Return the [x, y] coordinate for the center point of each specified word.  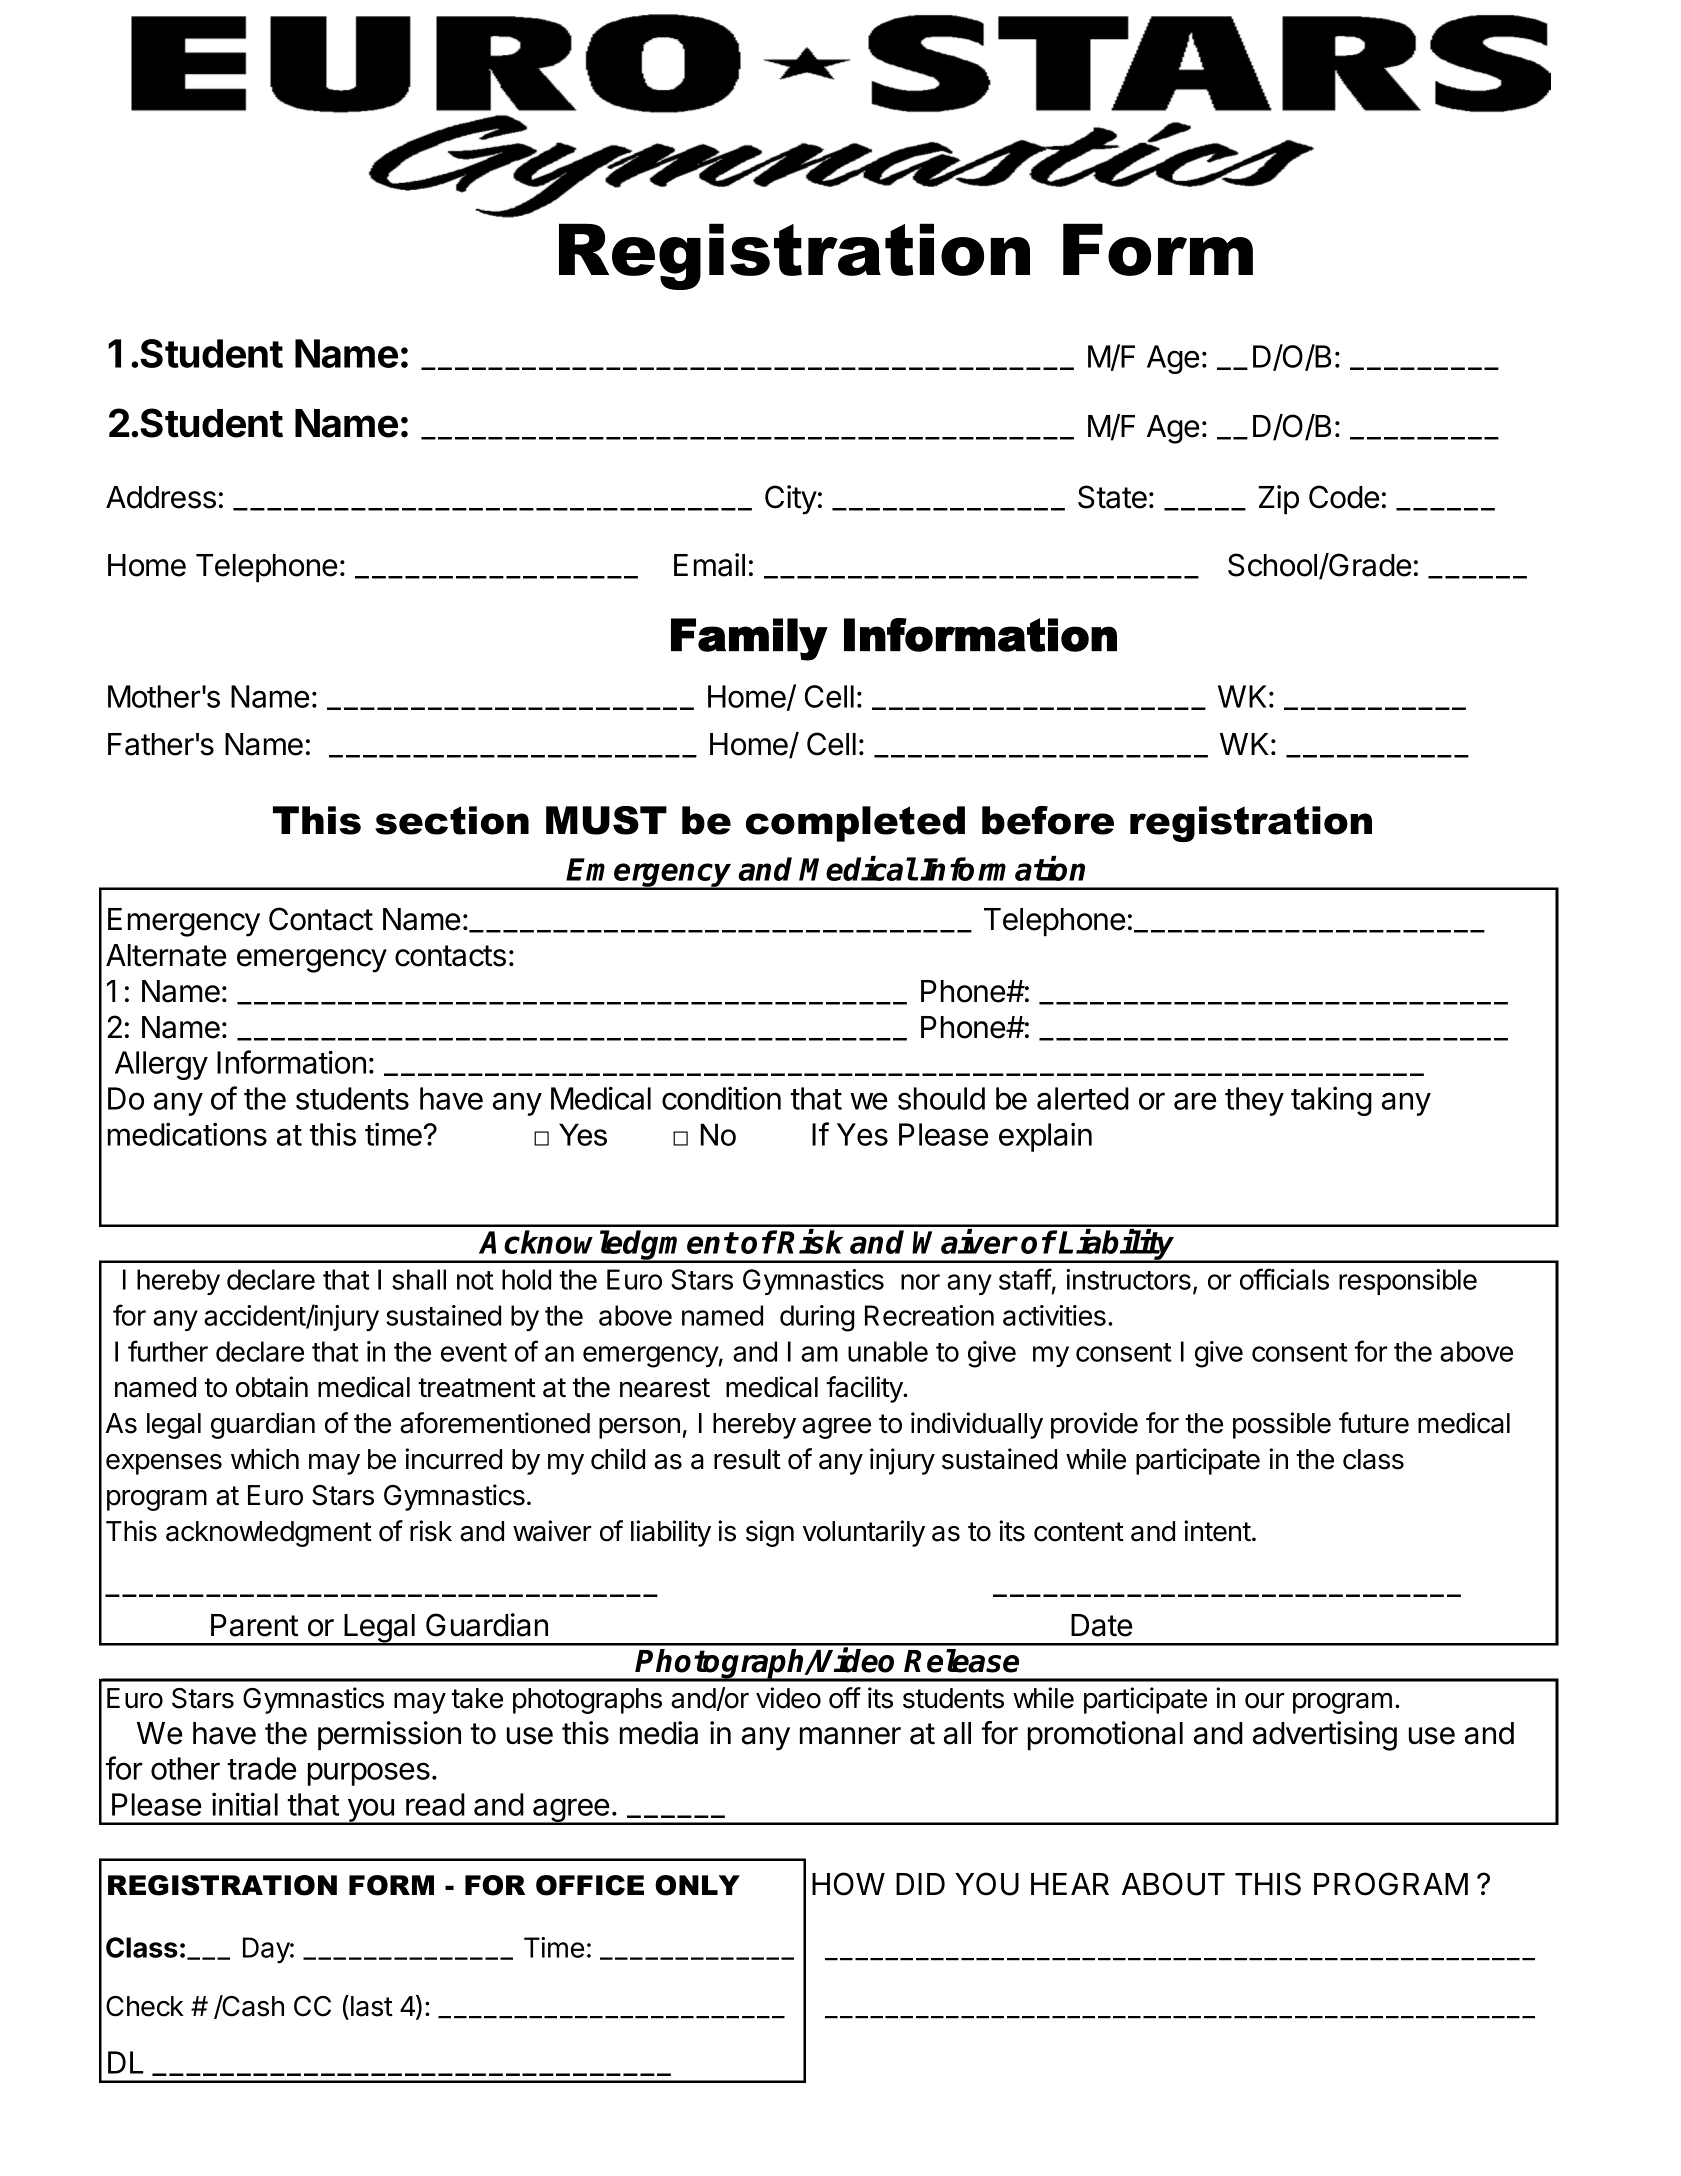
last [372, 2006]
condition [721, 1098]
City [791, 500]
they [1254, 1101]
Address [161, 497]
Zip [1279, 500]
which [265, 1459]
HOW [848, 1884]
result [747, 1459]
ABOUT [1173, 1884]
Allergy [161, 1065]
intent [1217, 1531]
